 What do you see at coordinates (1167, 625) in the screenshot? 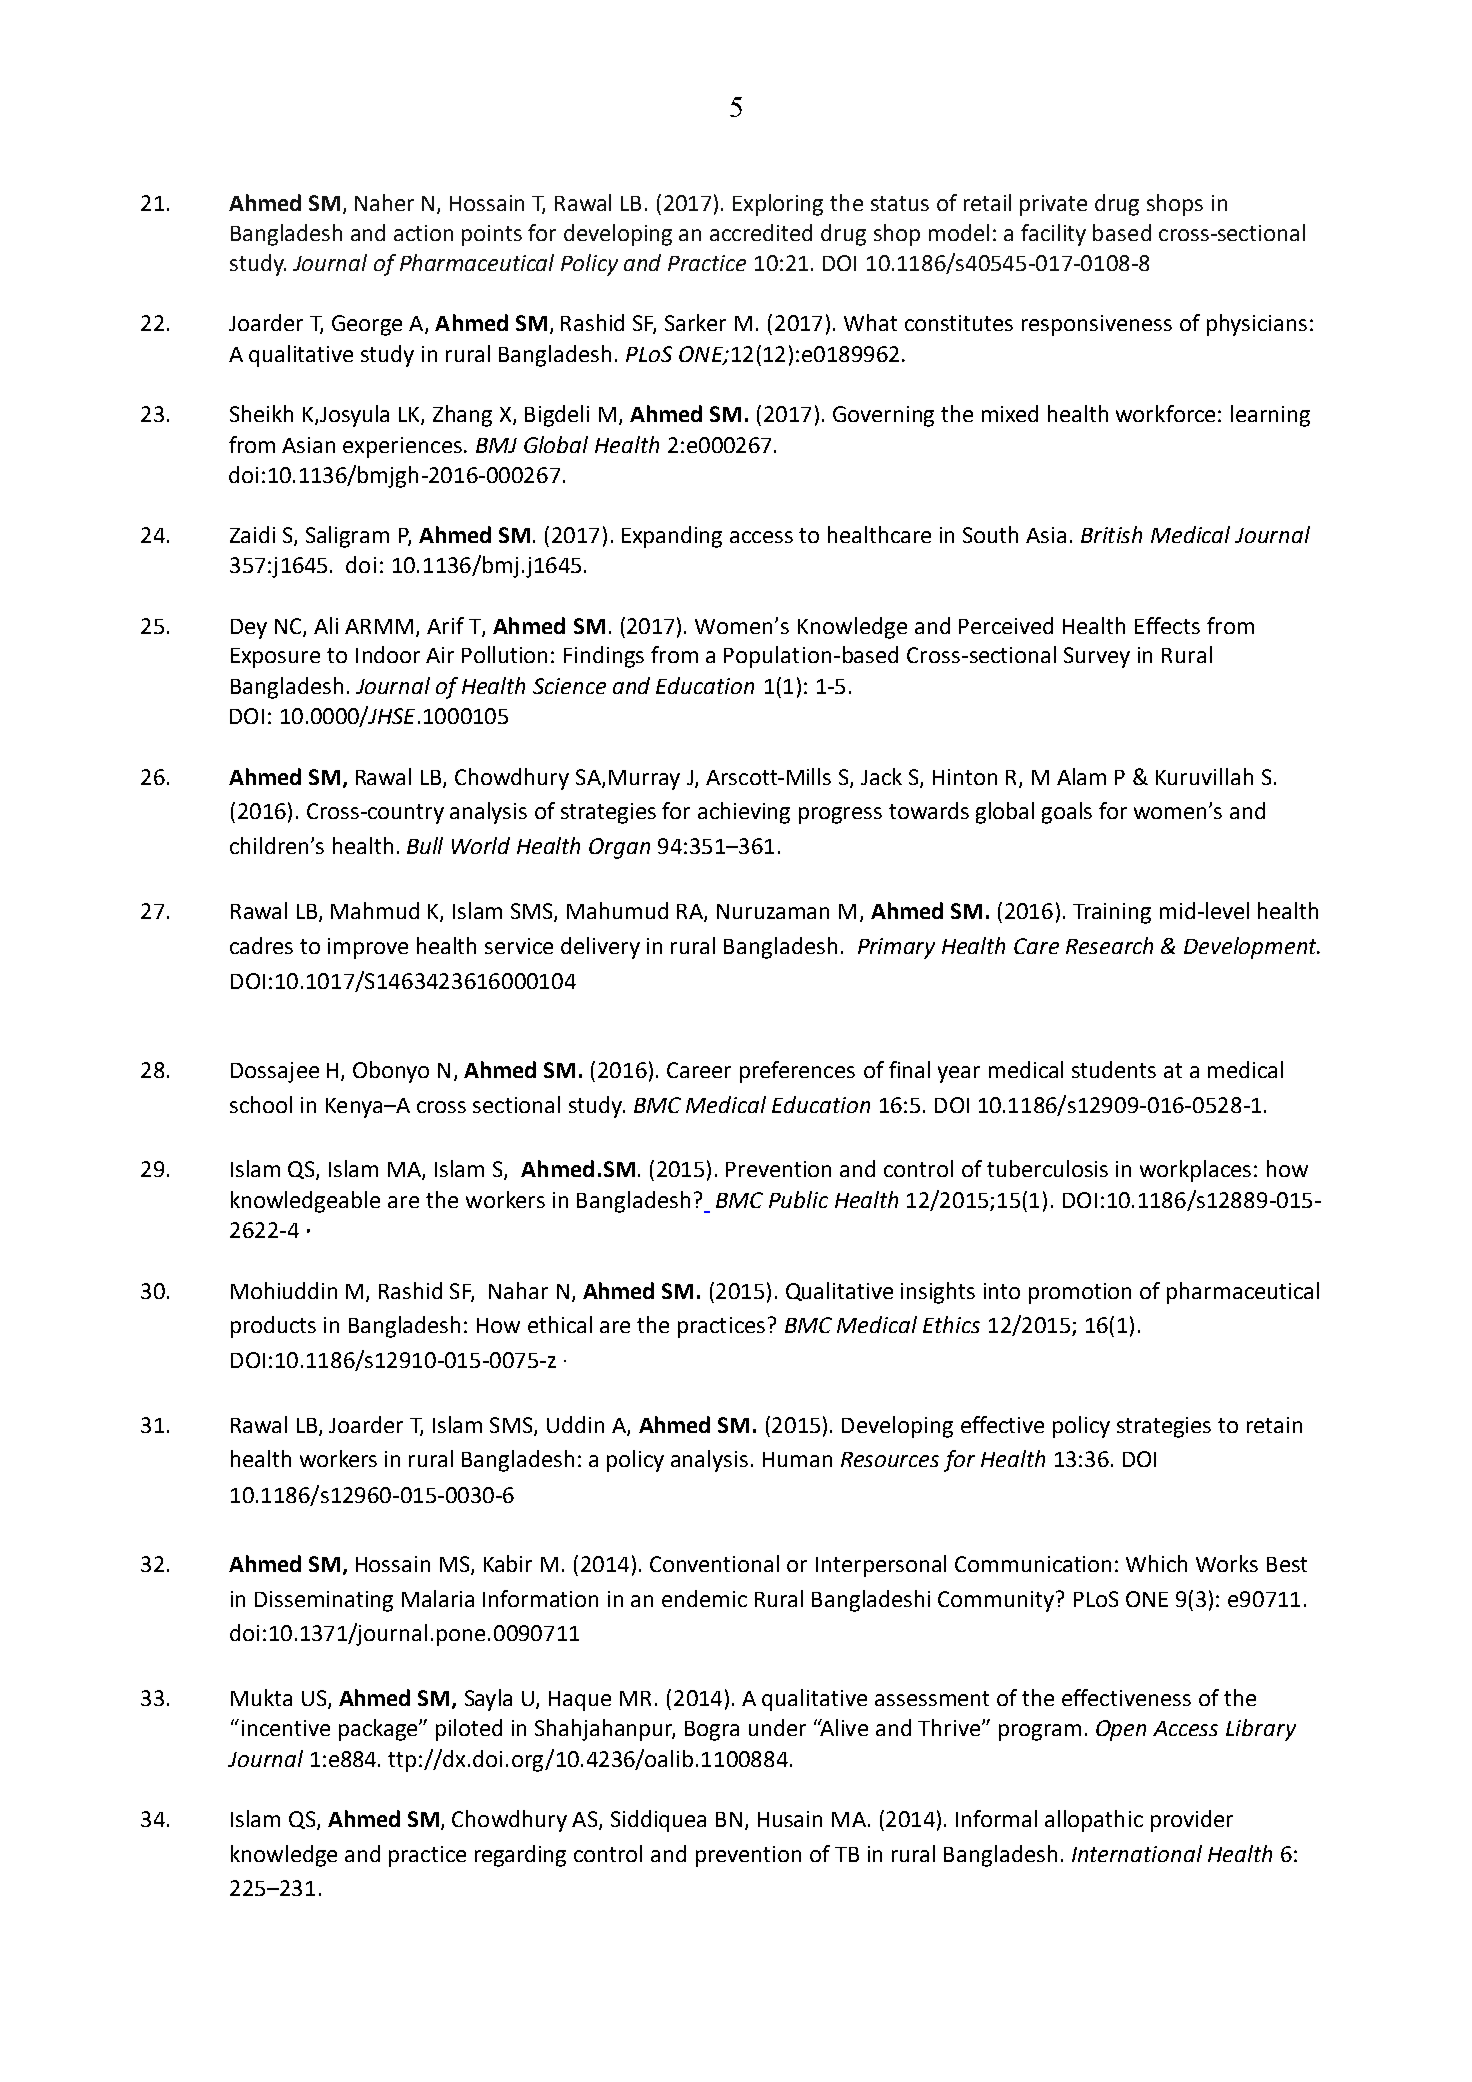
I see `Effects` at bounding box center [1167, 625].
